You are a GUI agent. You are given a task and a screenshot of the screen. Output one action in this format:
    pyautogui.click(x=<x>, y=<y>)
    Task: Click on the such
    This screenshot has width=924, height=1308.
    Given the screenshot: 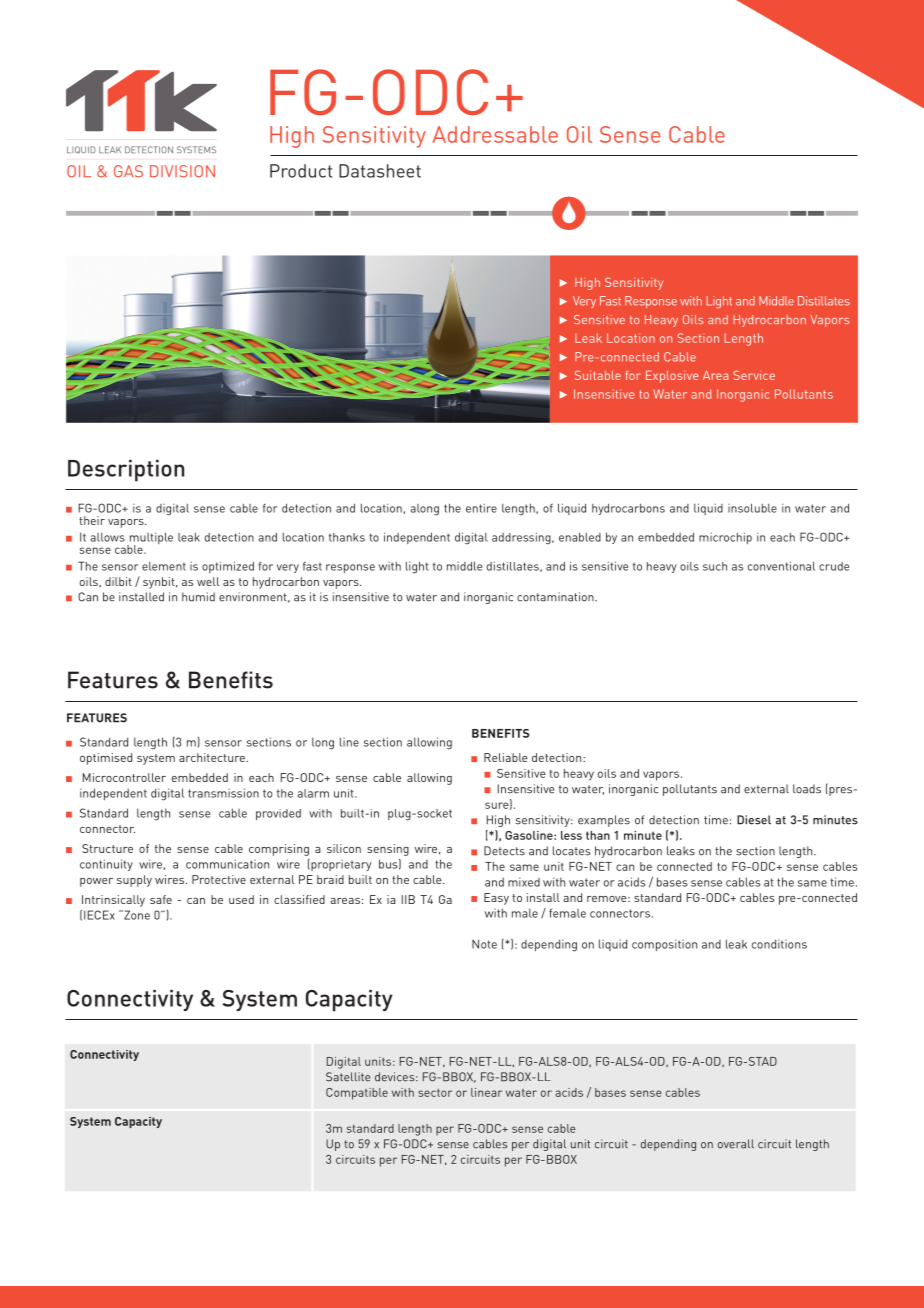 What is the action you would take?
    pyautogui.click(x=715, y=566)
